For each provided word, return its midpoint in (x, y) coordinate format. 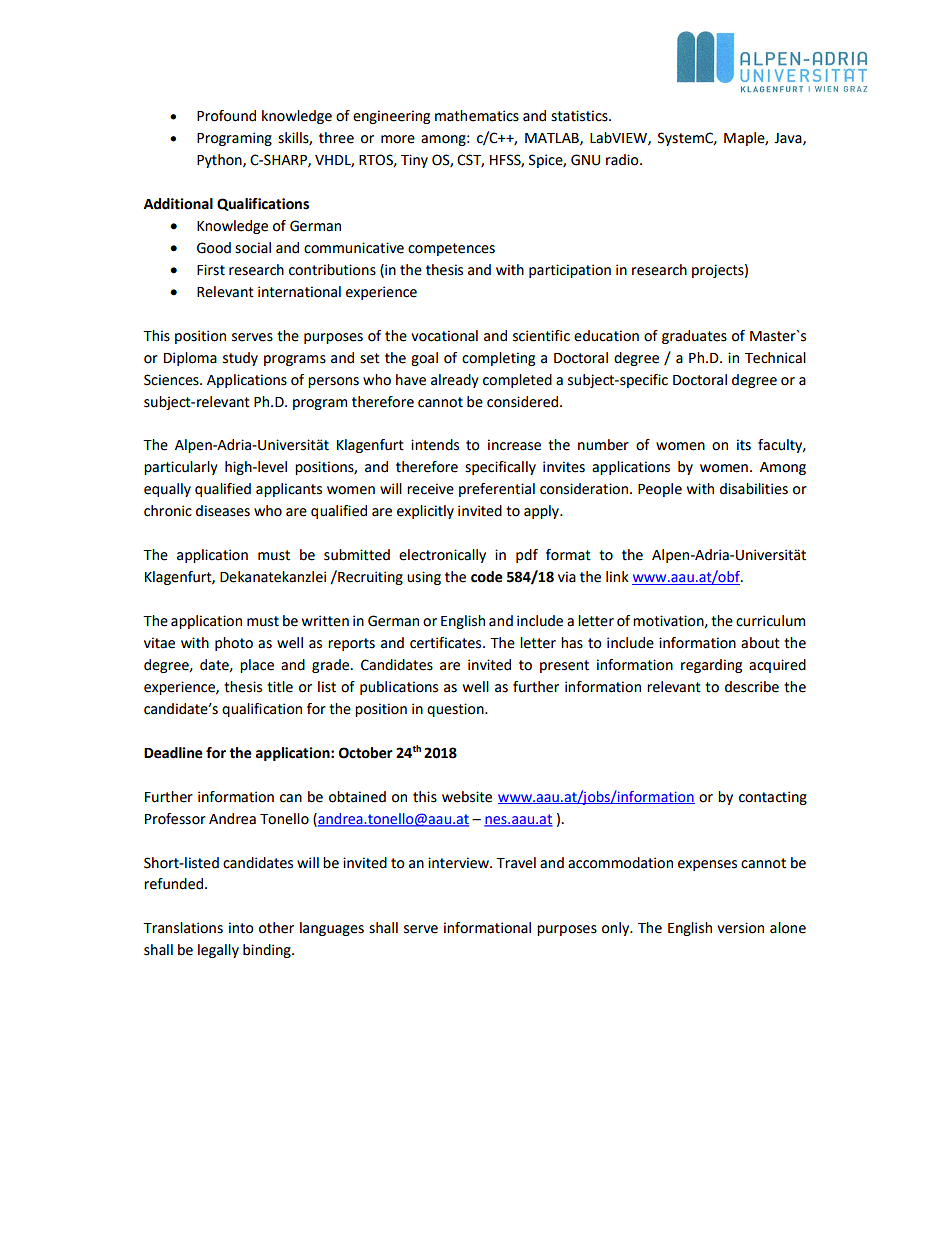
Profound (226, 116)
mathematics (477, 116)
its (744, 445)
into (241, 928)
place (257, 666)
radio (623, 160)
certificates (447, 643)
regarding (711, 666)
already (455, 381)
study (240, 359)
